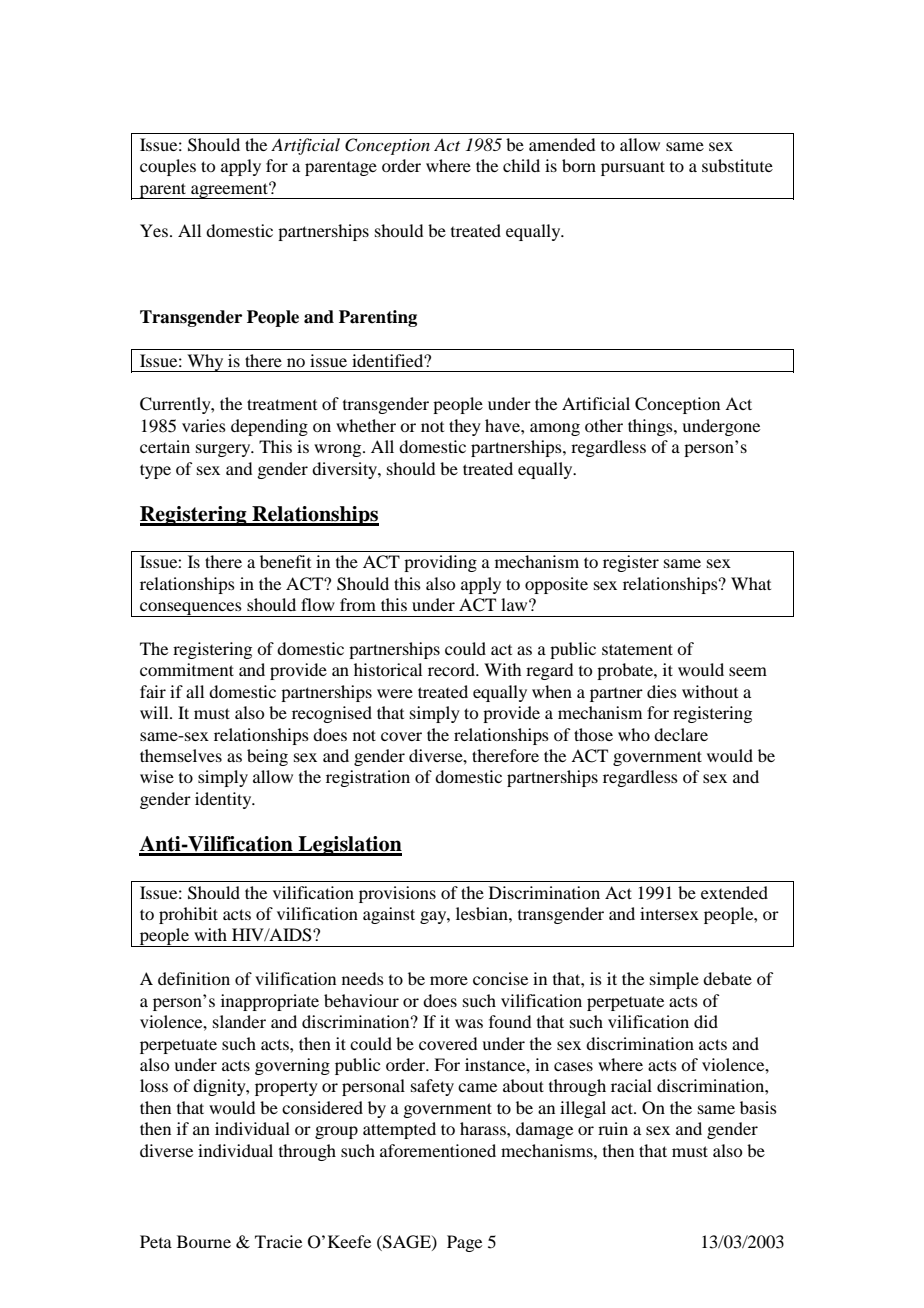 Image resolution: width=924 pixels, height=1308 pixels. What do you see at coordinates (737, 165) in the screenshot?
I see `substitute` at bounding box center [737, 165].
